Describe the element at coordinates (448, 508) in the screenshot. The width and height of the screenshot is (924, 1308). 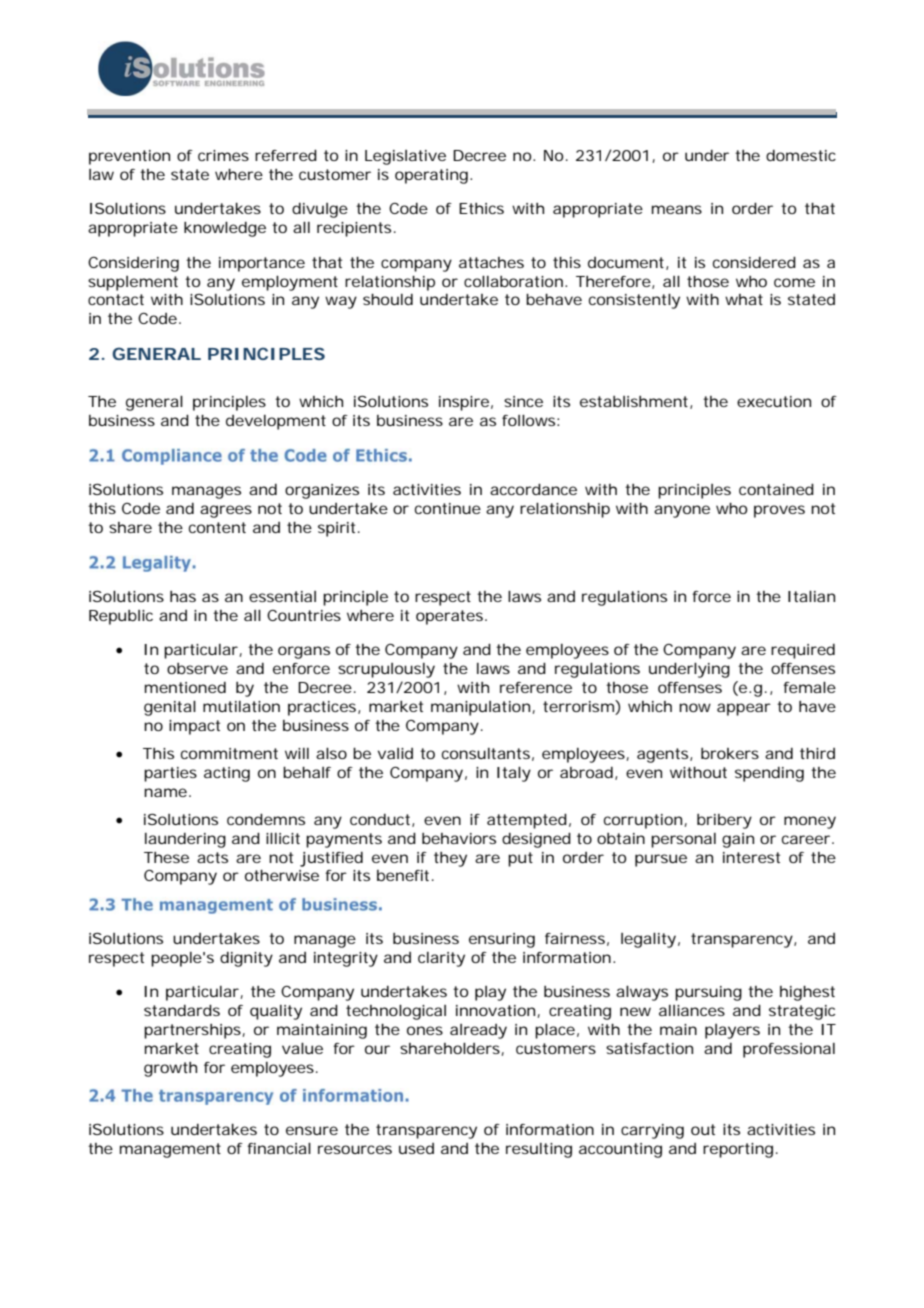
I see `continue` at that location.
